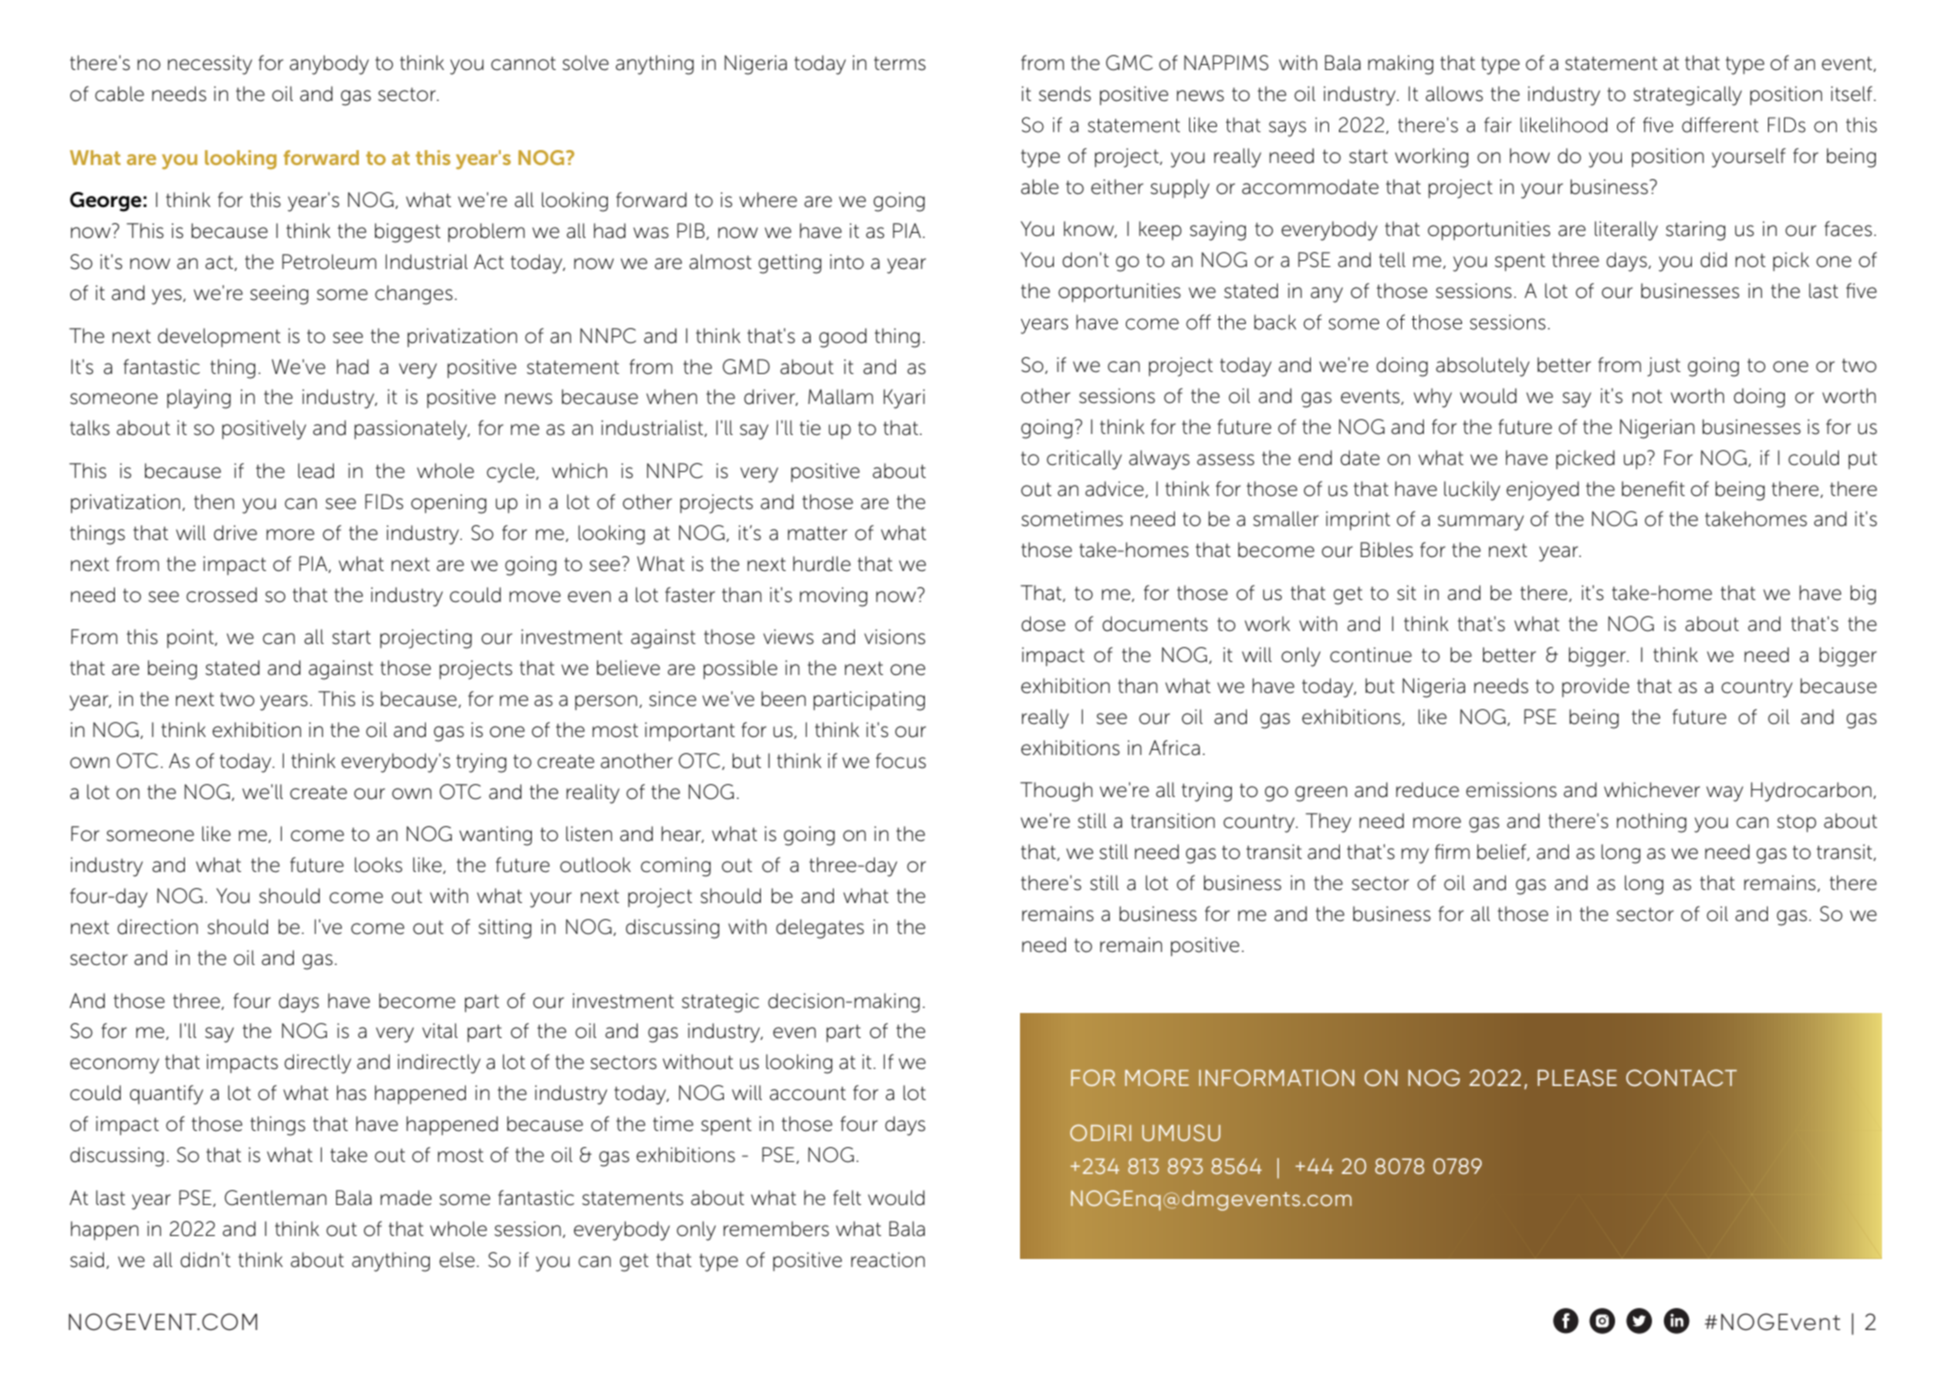  What do you see at coordinates (894, 637) in the screenshot?
I see `visions` at bounding box center [894, 637].
